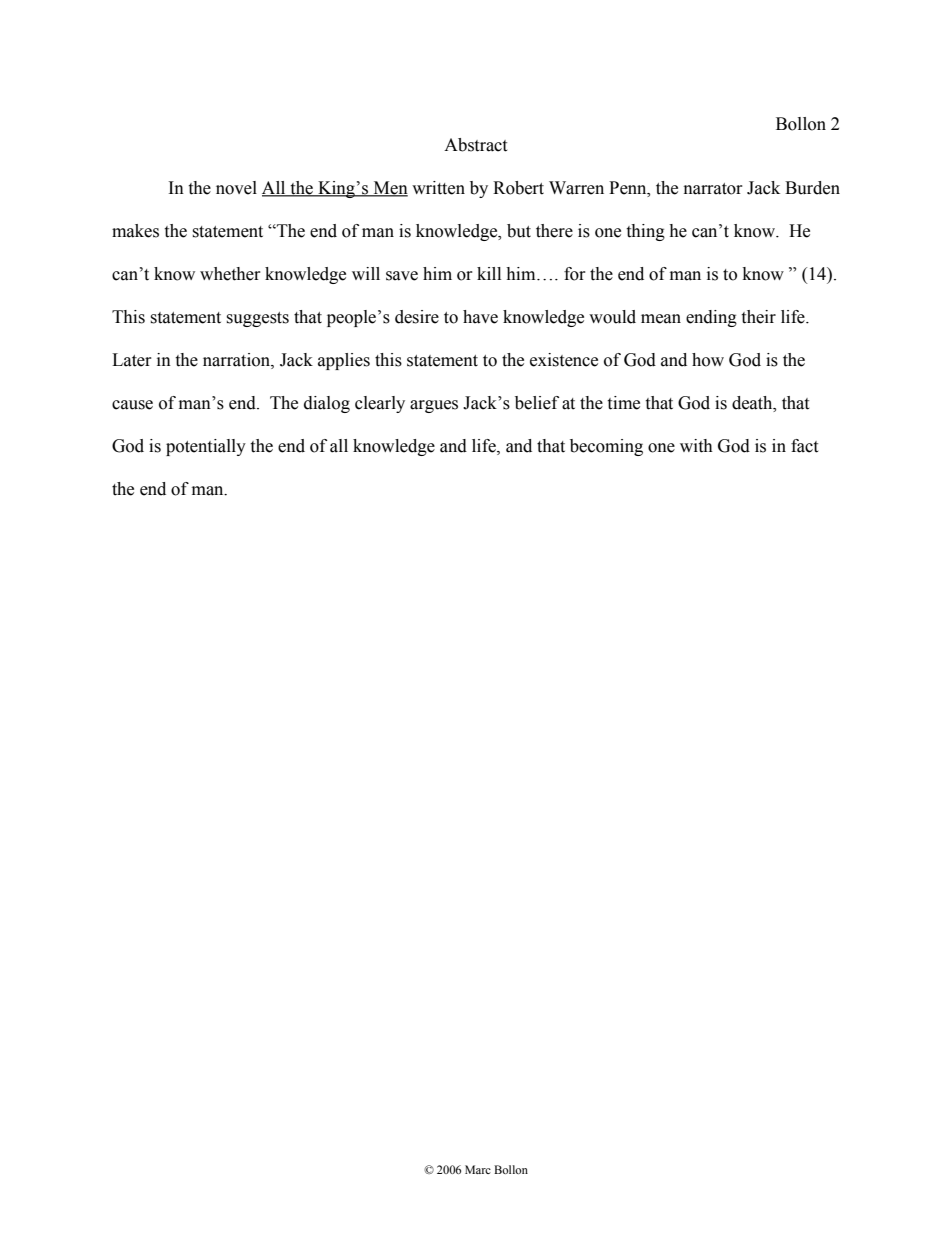 The width and height of the document is (952, 1233). I want to click on written, so click(438, 188).
